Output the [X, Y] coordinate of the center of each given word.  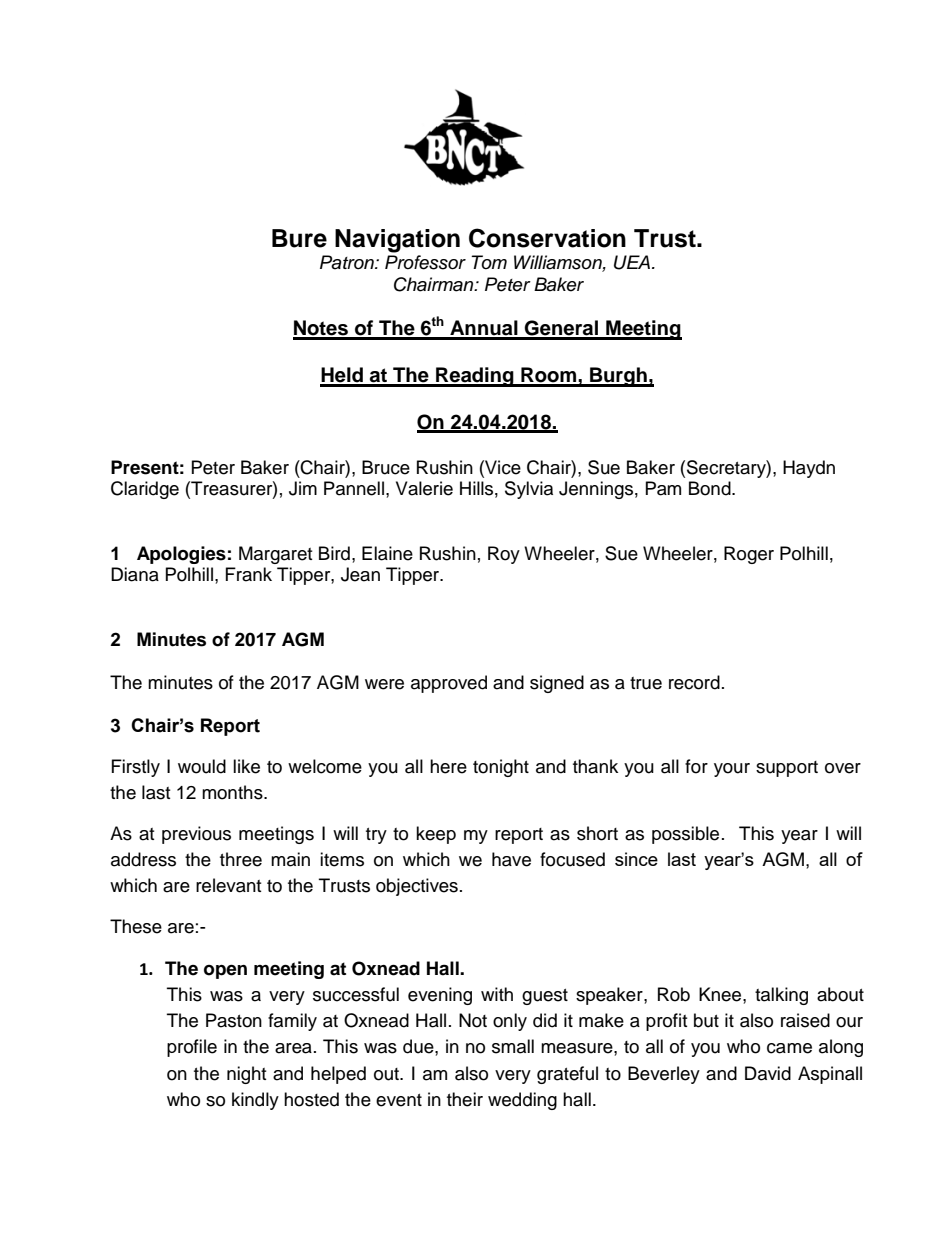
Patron [348, 262]
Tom [489, 262]
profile [192, 1048]
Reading [475, 377]
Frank [249, 574]
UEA [633, 262]
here [448, 766]
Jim [303, 488]
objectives [417, 887]
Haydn [809, 469]
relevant [228, 885]
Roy [504, 555]
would [202, 766]
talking [781, 996]
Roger [749, 555]
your [732, 770]
